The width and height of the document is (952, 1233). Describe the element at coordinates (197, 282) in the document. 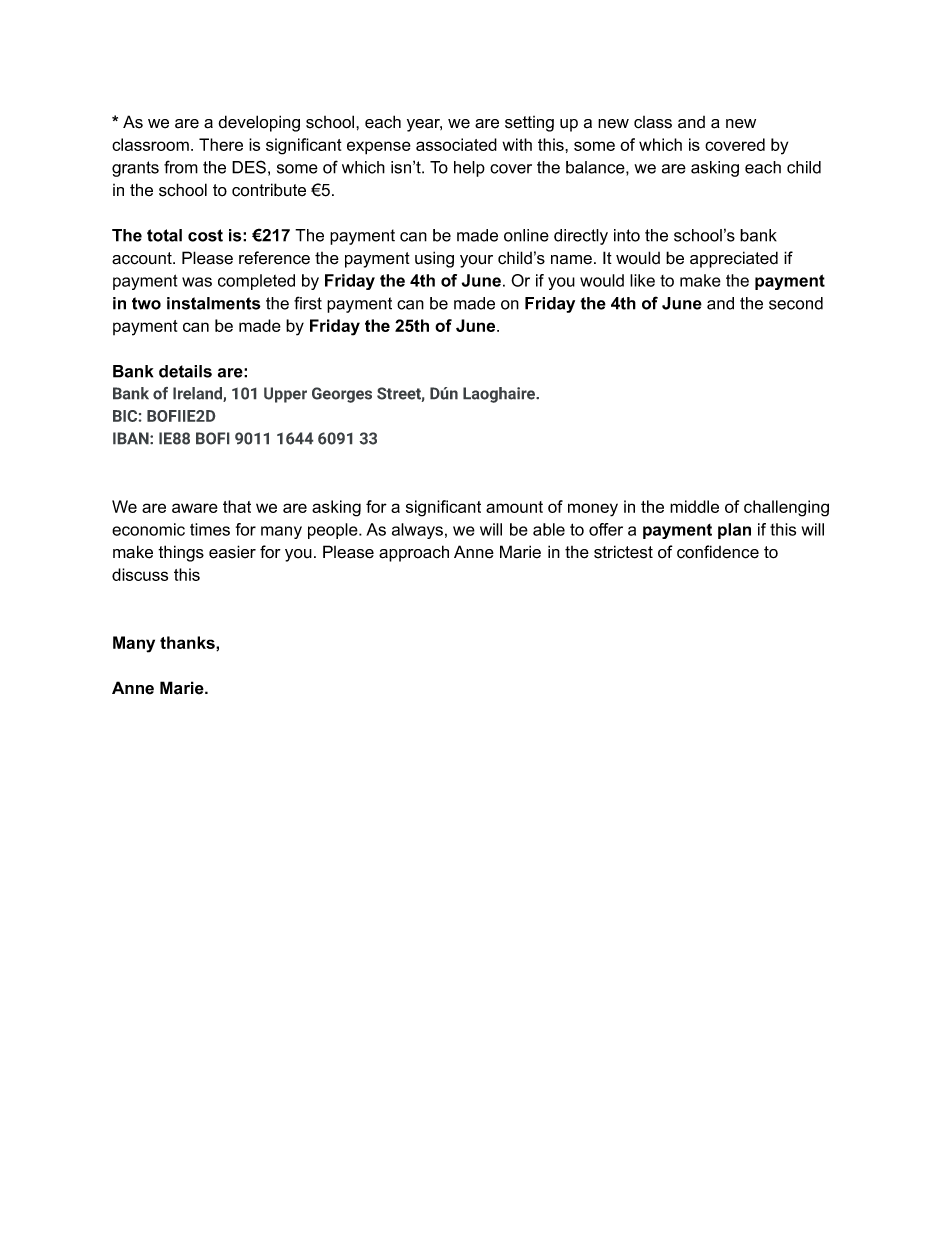

I see `was` at that location.
